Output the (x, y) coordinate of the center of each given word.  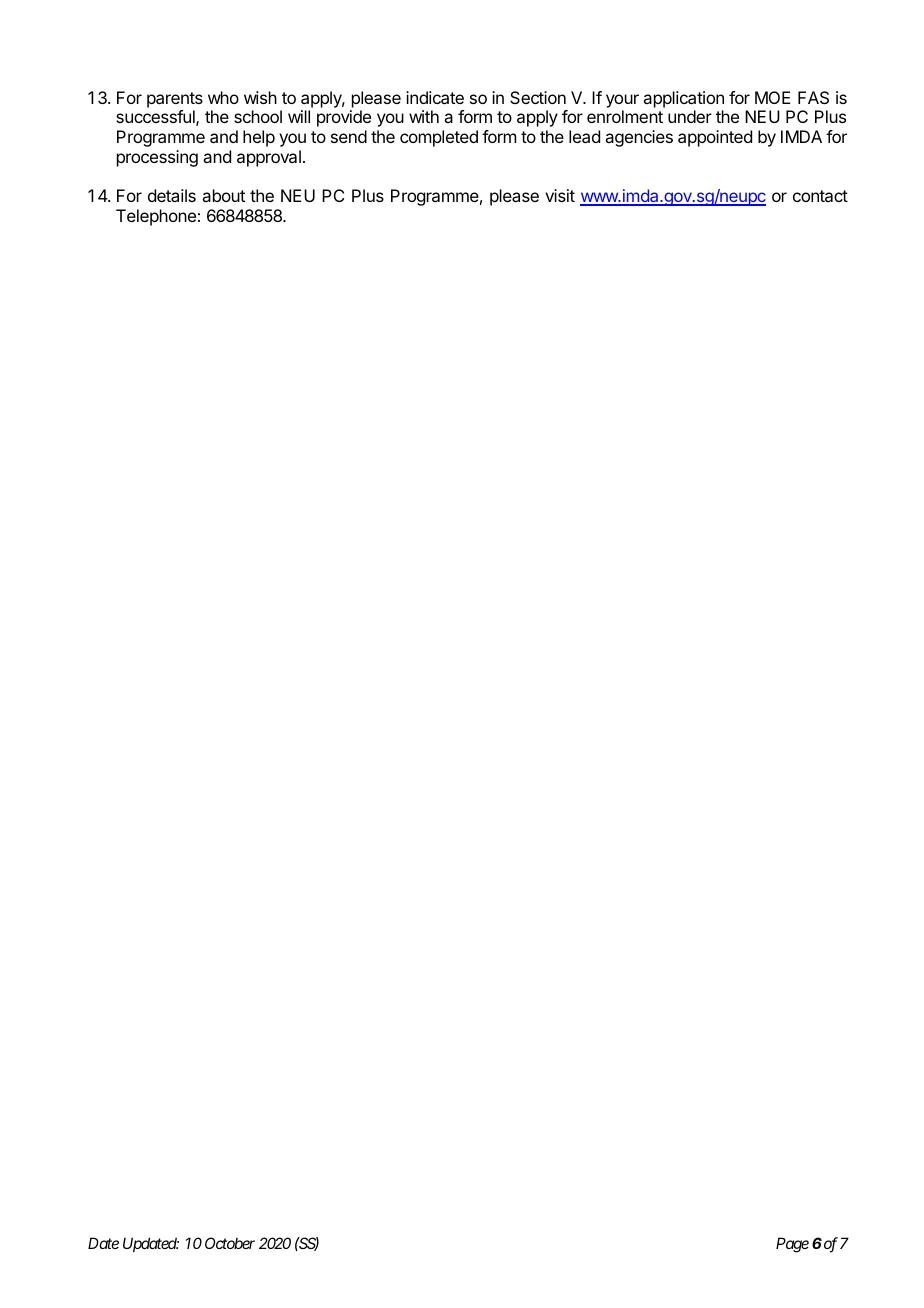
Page (792, 1245)
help (259, 138)
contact (820, 196)
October (230, 1243)
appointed (715, 138)
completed (439, 138)
